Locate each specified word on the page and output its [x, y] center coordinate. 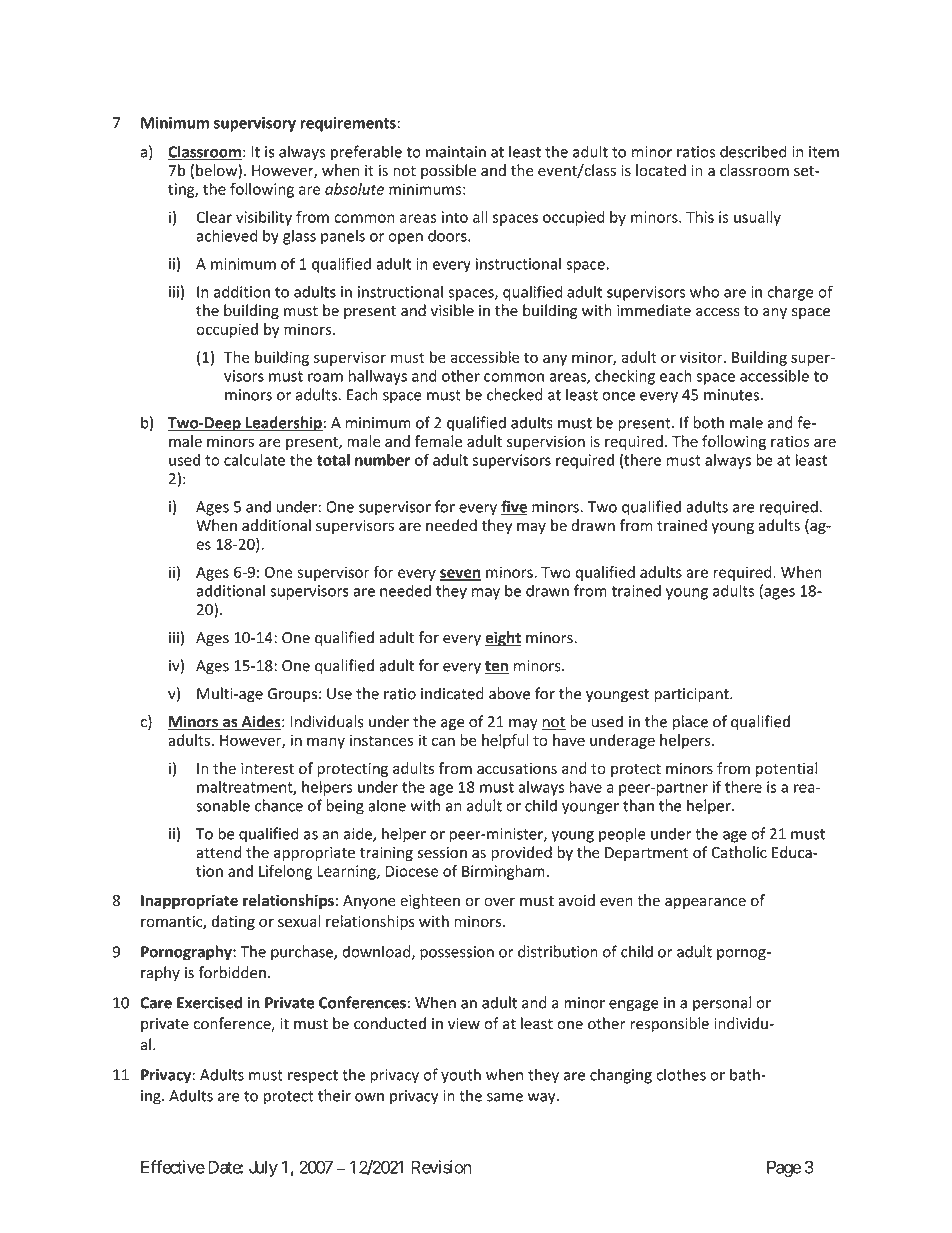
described [753, 151]
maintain [456, 152]
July [263, 1169]
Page [784, 1169]
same [505, 1097]
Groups [292, 695]
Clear [214, 217]
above [509, 693]
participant [692, 695]
